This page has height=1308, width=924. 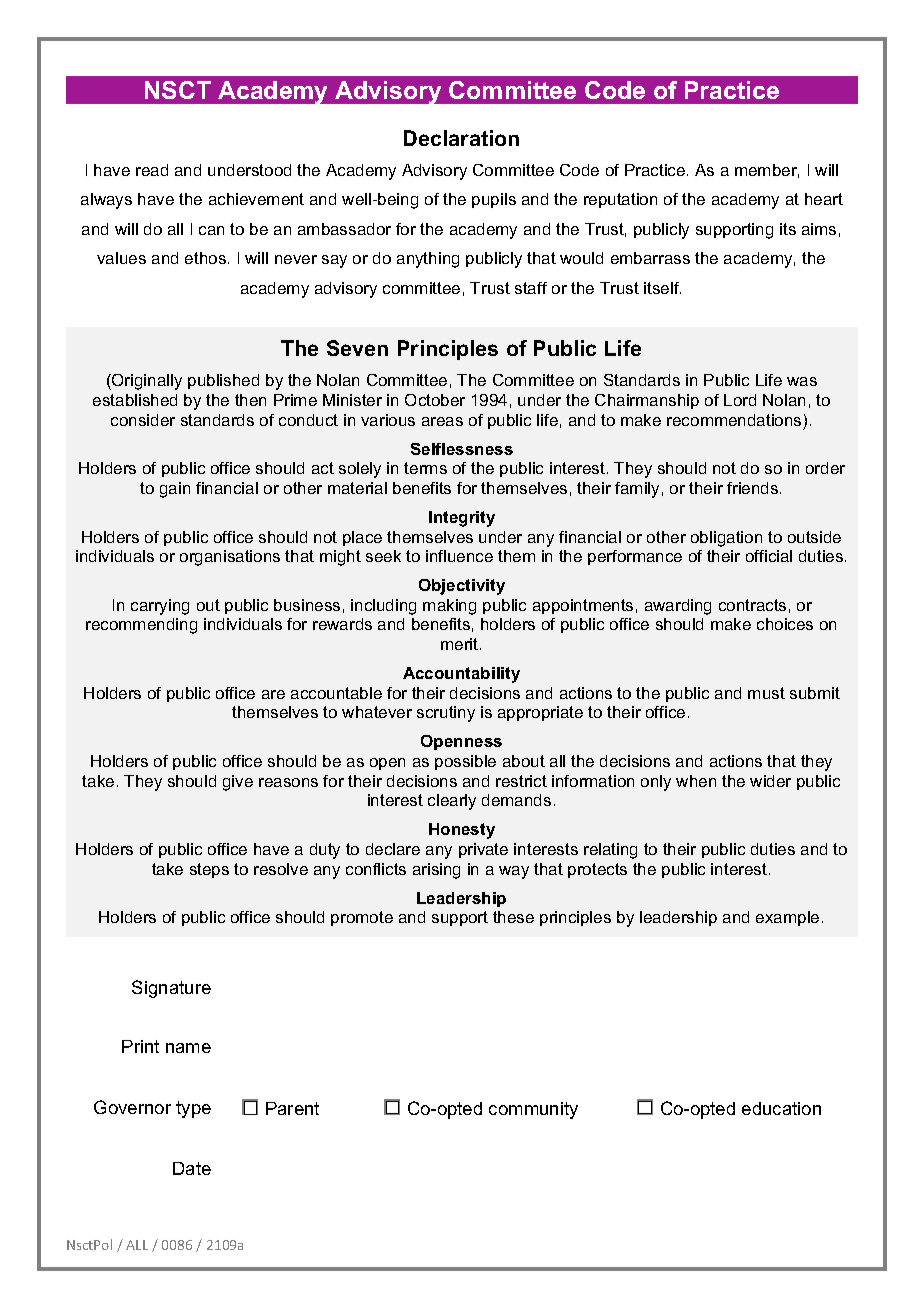 What do you see at coordinates (824, 199) in the page?
I see `heart` at bounding box center [824, 199].
